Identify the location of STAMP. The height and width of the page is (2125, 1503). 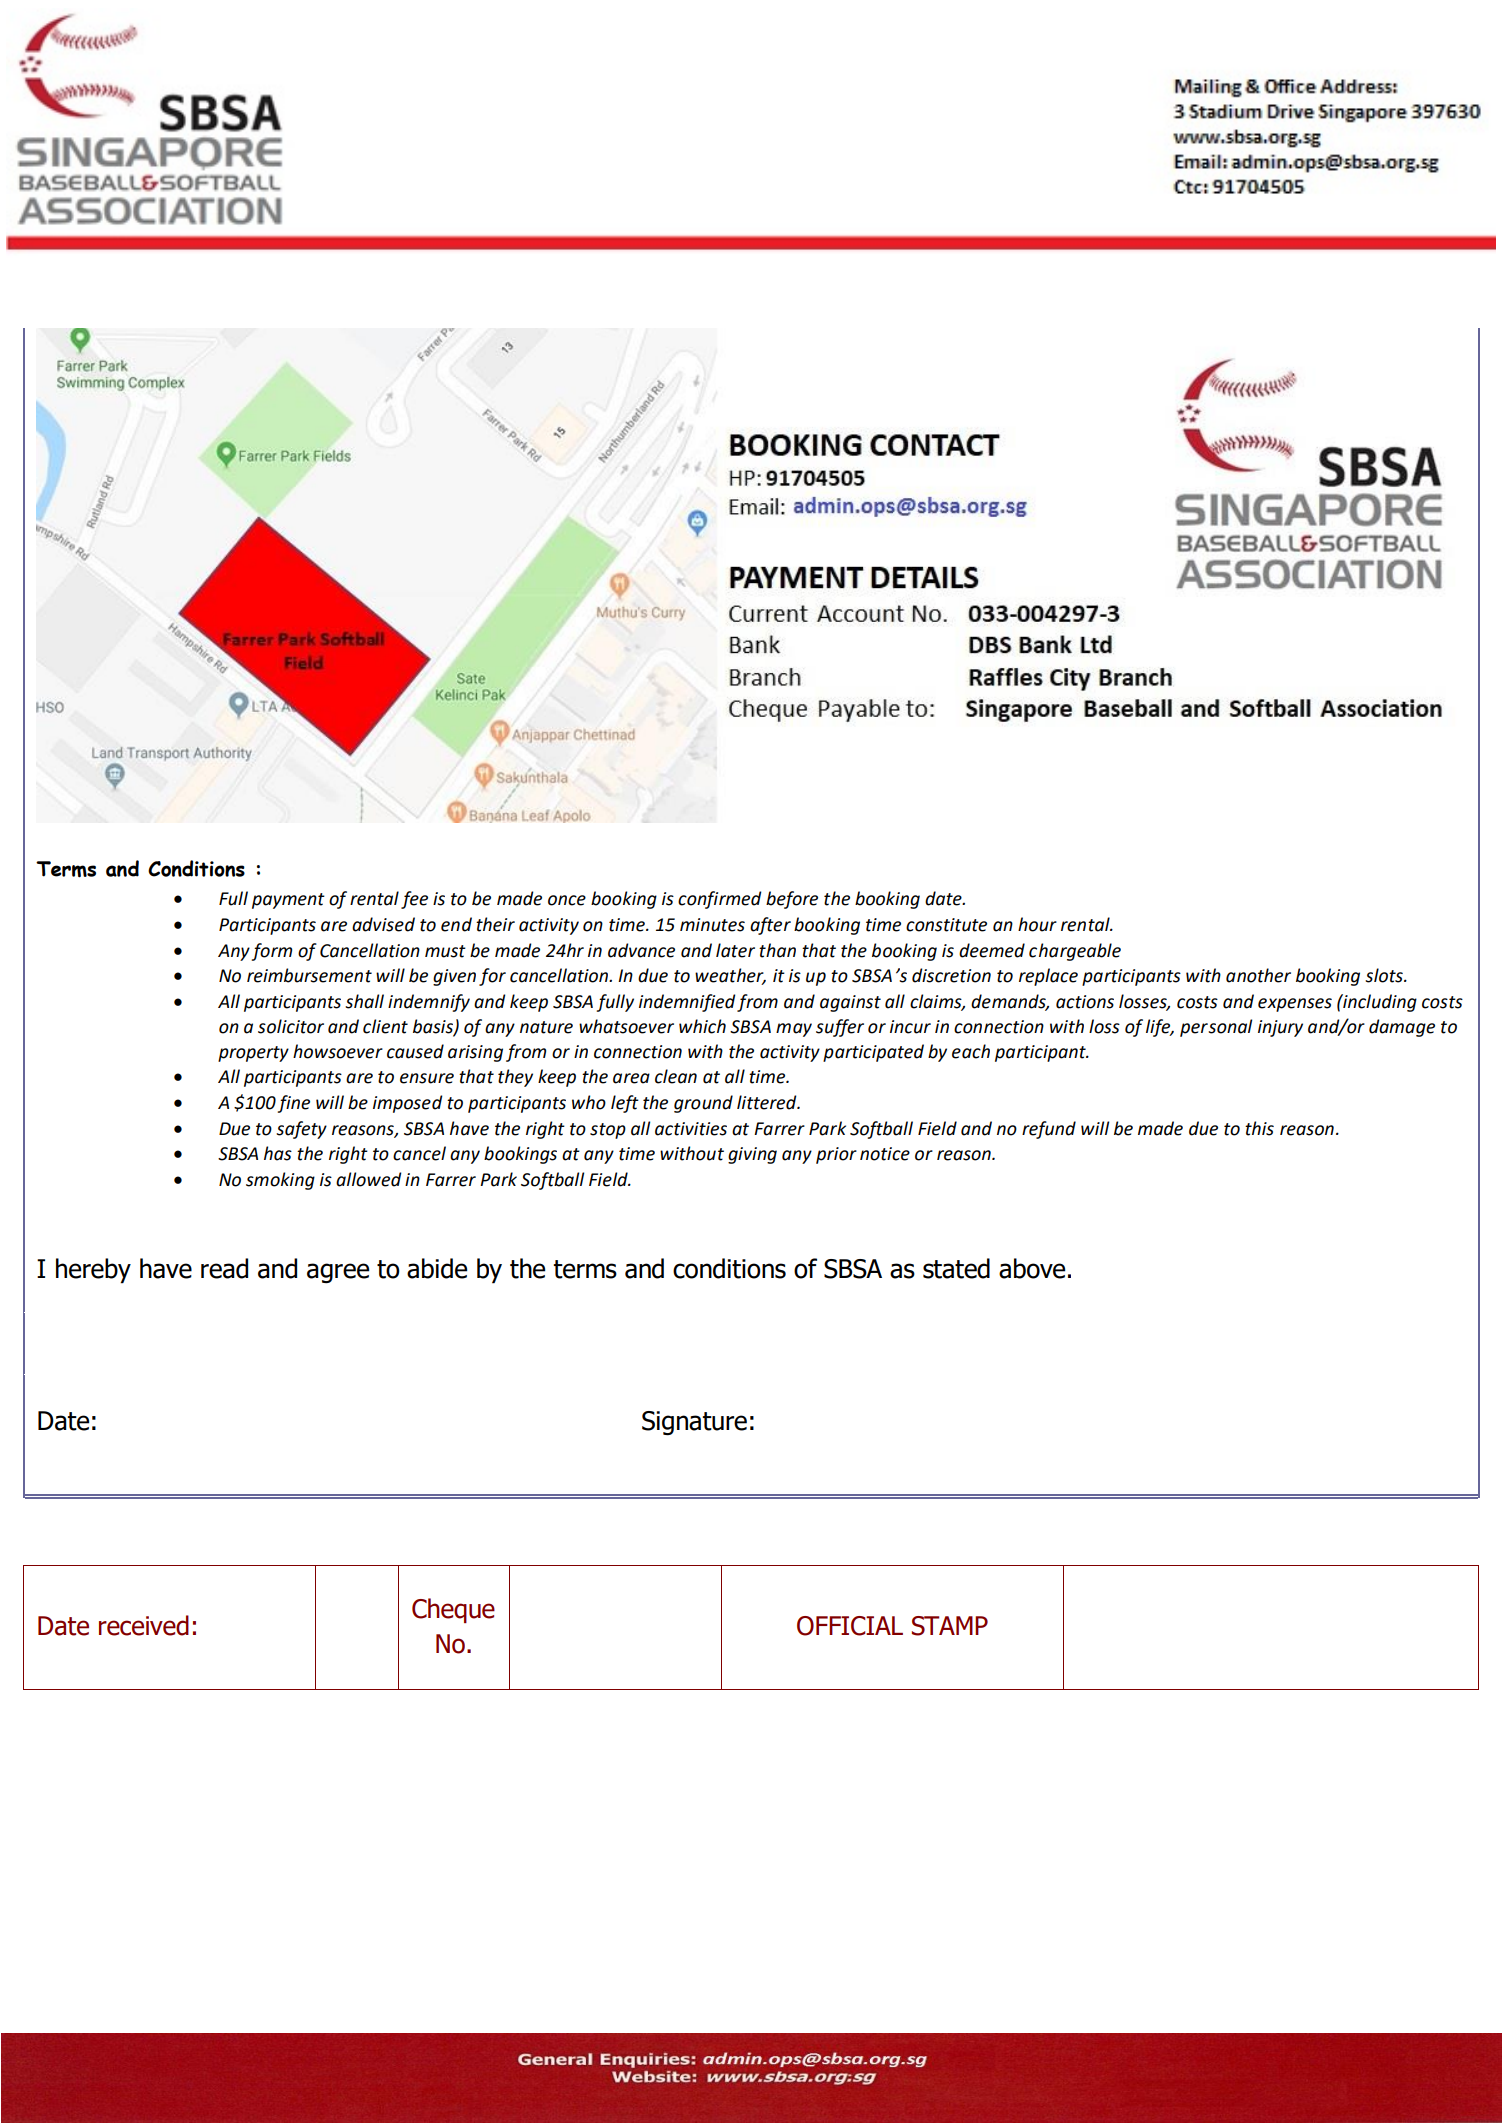
(950, 1626).
